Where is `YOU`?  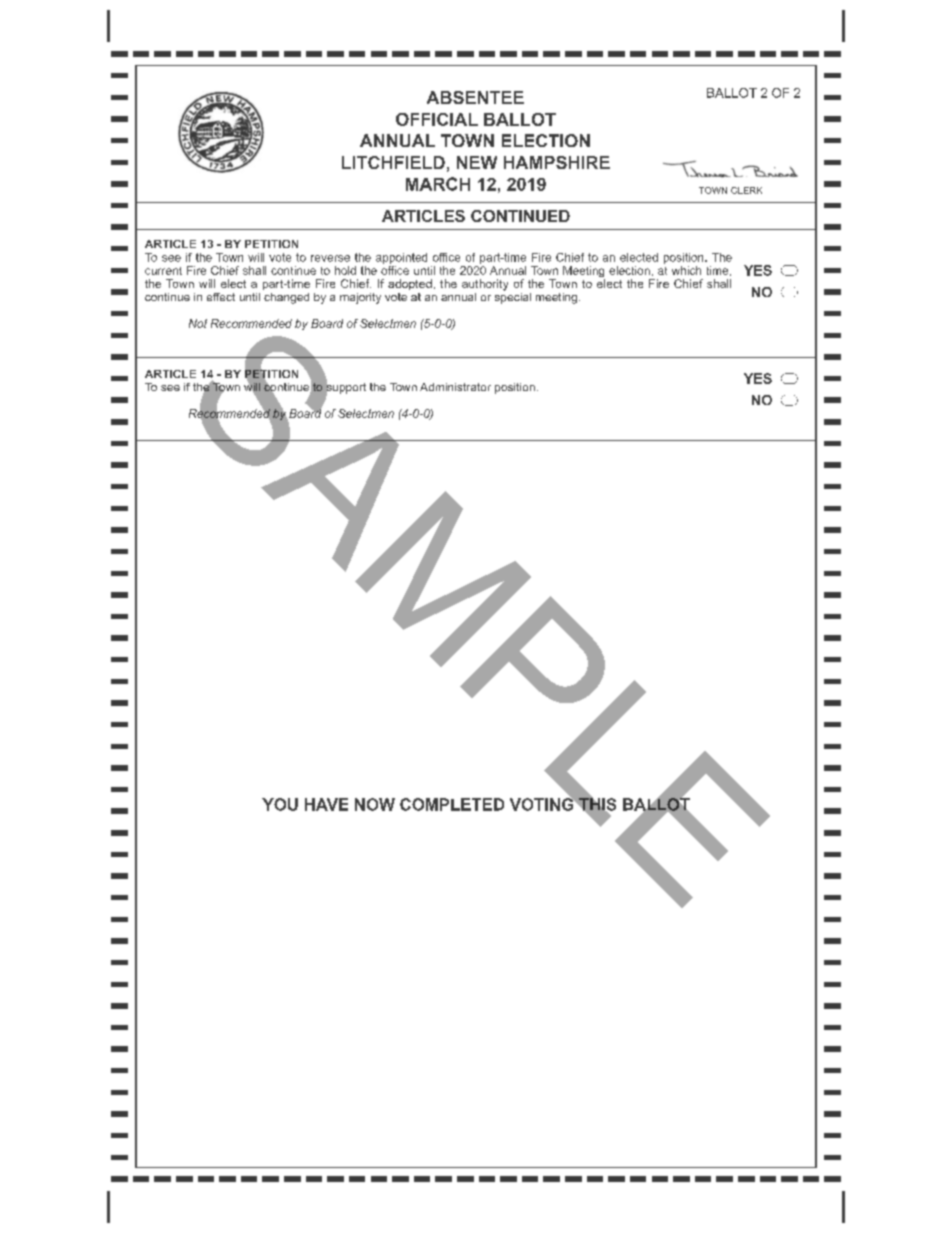
YOU is located at coordinates (280, 804).
